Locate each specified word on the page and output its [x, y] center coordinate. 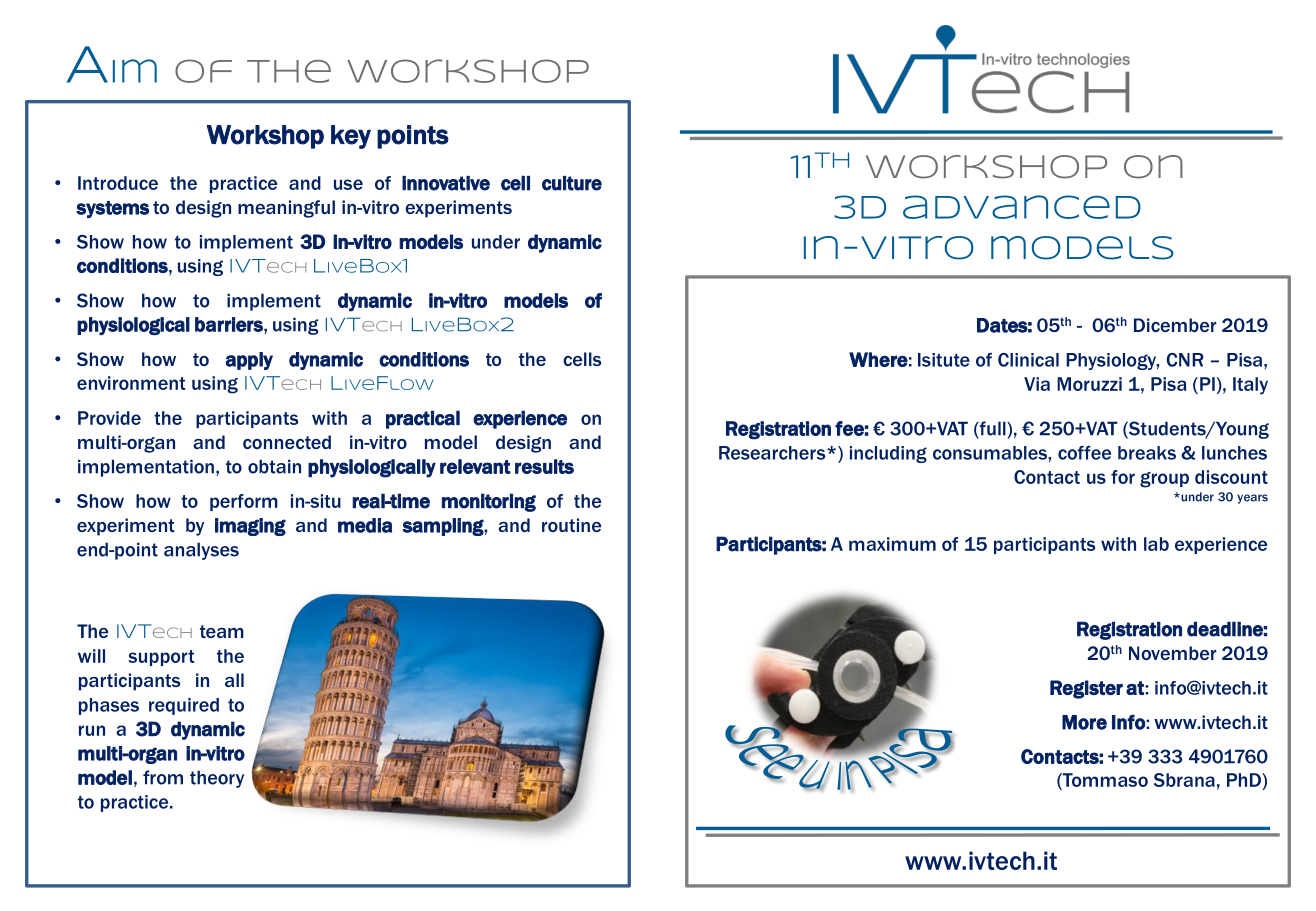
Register [1086, 689]
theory [217, 779]
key [351, 137]
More [1084, 722]
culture [572, 183]
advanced [1022, 207]
